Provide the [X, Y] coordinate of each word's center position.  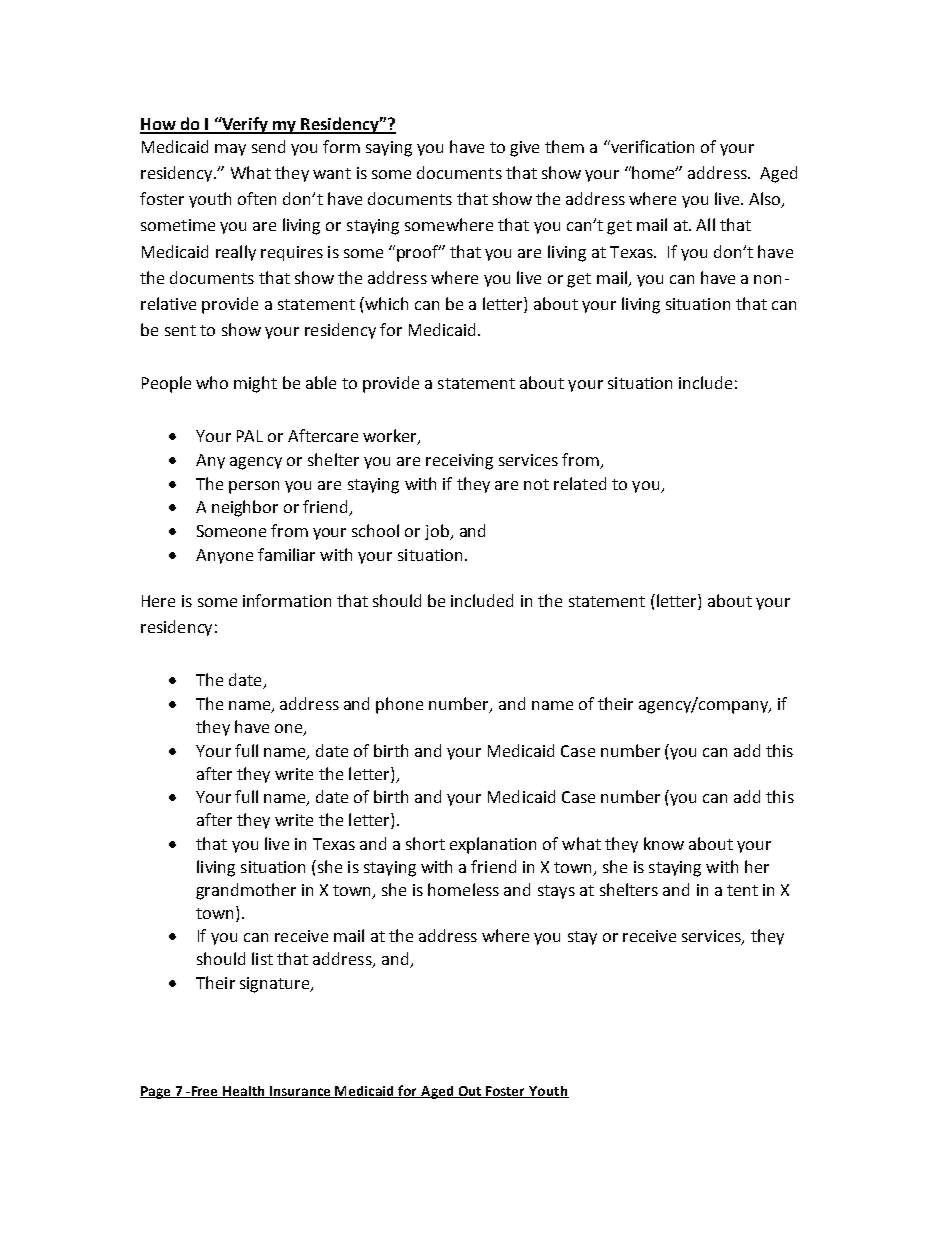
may [230, 150]
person [254, 487]
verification [651, 146]
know [664, 843]
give [524, 149]
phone [399, 705]
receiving [459, 462]
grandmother [246, 891]
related [580, 483]
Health [244, 1092]
